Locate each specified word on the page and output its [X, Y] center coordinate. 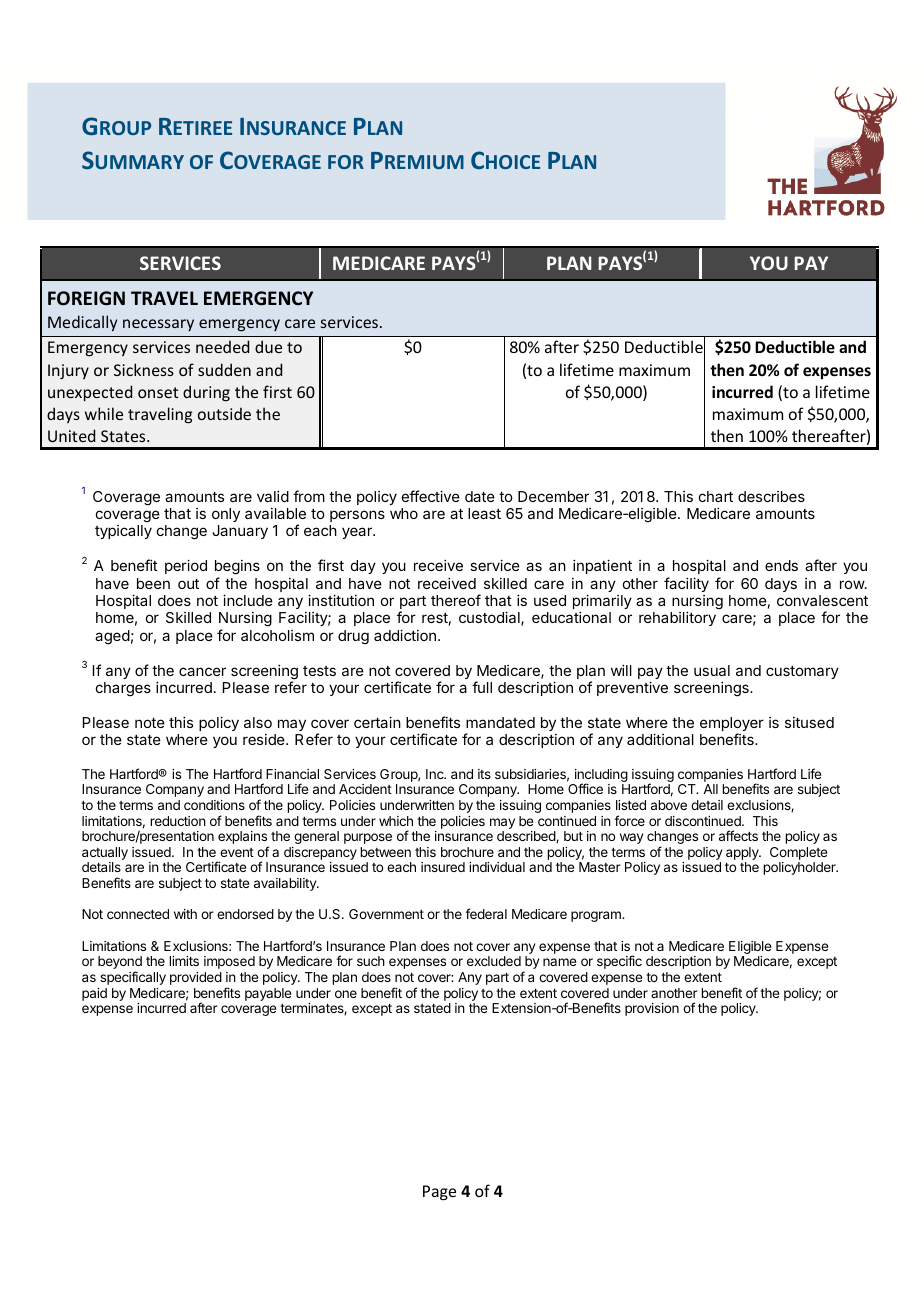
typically [123, 532]
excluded [494, 961]
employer [732, 725]
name [559, 962]
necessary [158, 325]
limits [184, 961]
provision [652, 1009]
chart [716, 496]
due [268, 346]
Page [439, 1193]
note [150, 723]
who [404, 513]
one [346, 994]
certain [377, 722]
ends [781, 565]
